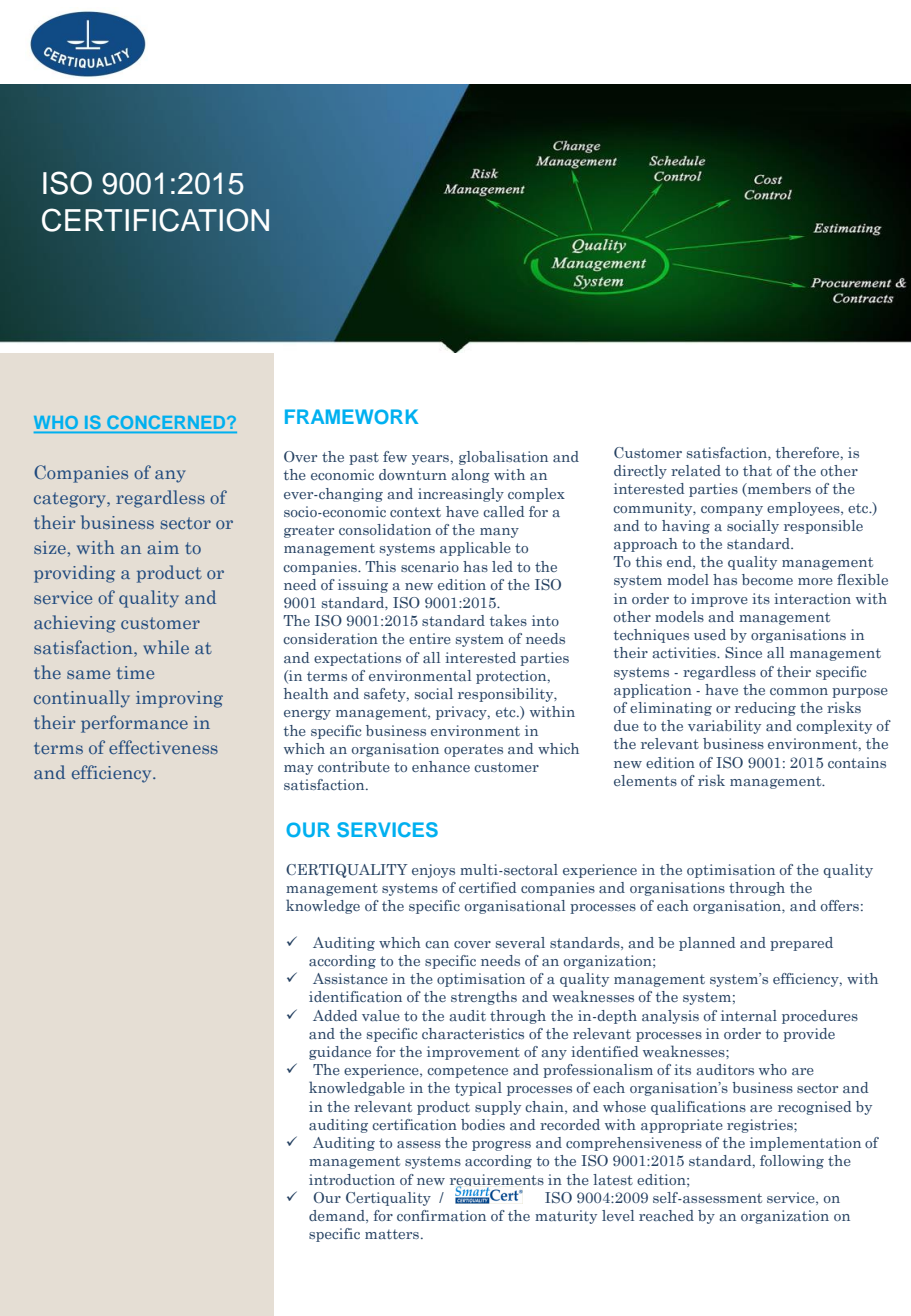 The width and height of the screenshot is (911, 1316). What do you see at coordinates (352, 1179) in the screenshot?
I see `introduction` at bounding box center [352, 1179].
